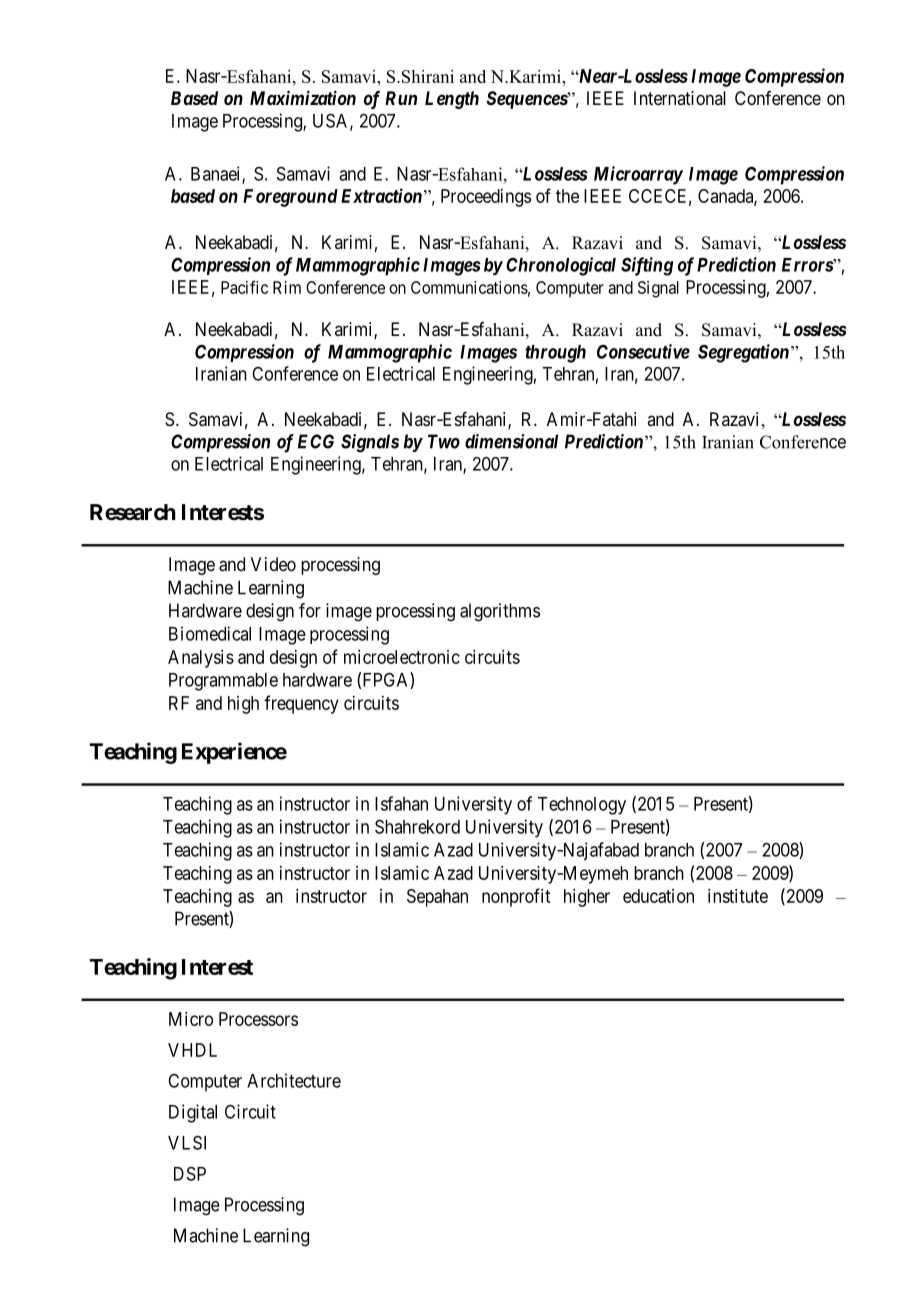 The height and width of the screenshot is (1309, 924). Describe the element at coordinates (210, 633) in the screenshot. I see `Biomedical` at that location.
